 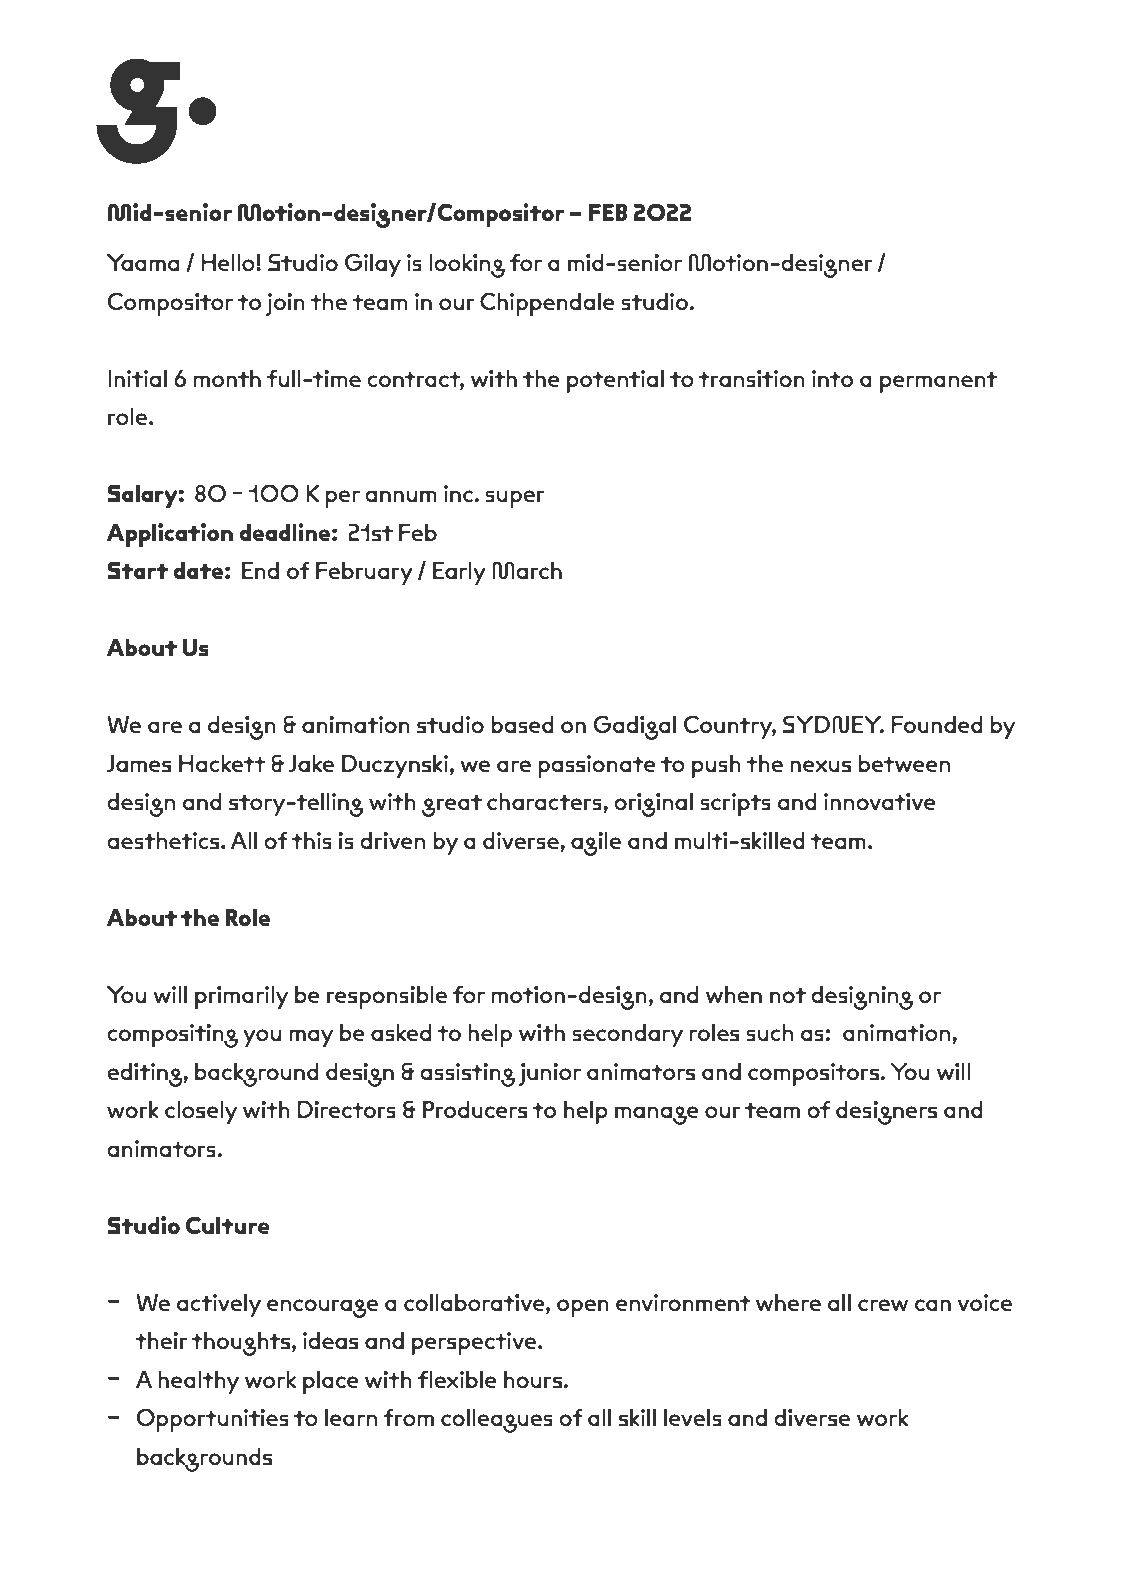 What do you see at coordinates (198, 1382) in the page?
I see `healthy` at bounding box center [198, 1382].
